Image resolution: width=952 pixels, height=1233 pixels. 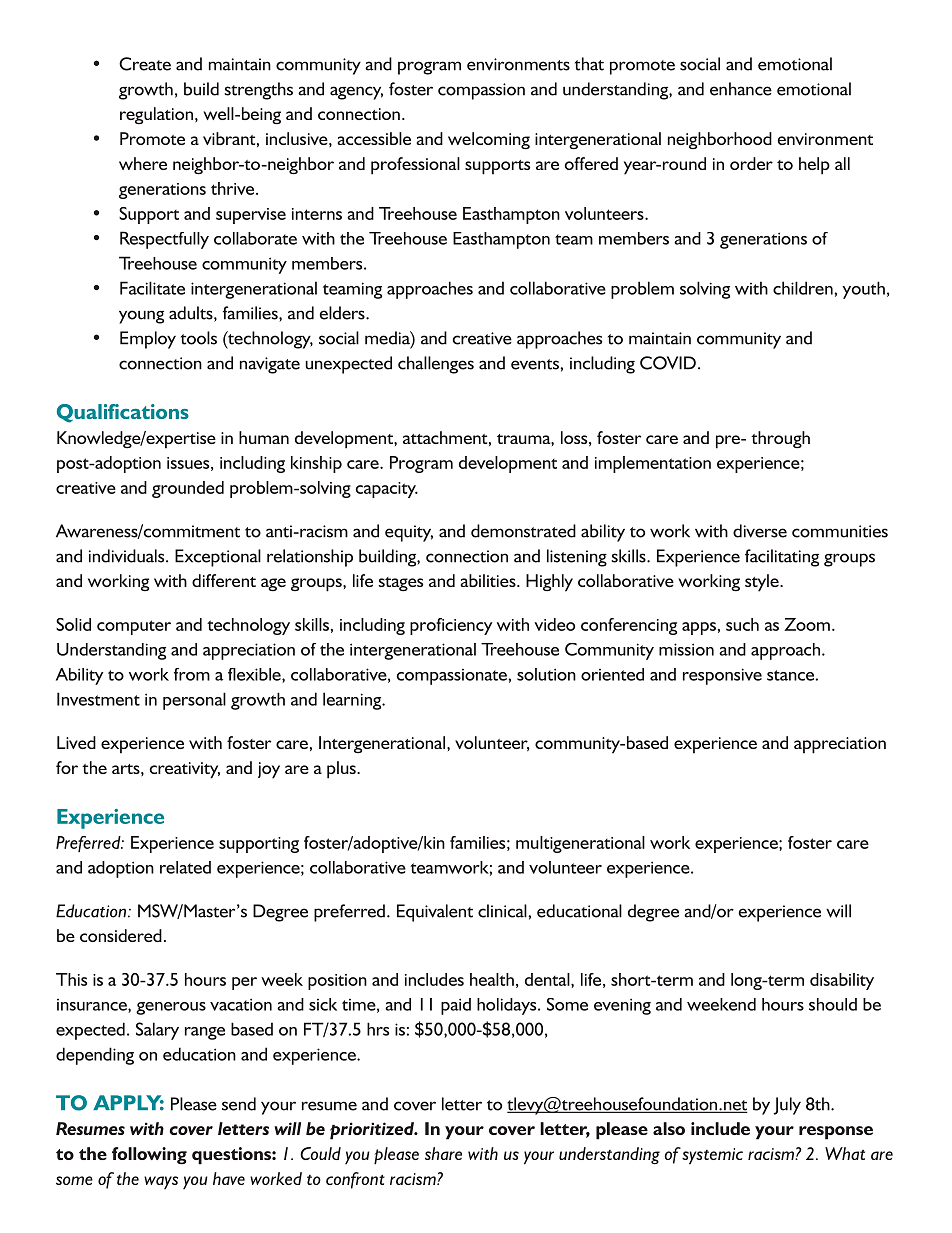 I want to click on enhance, so click(x=741, y=89).
